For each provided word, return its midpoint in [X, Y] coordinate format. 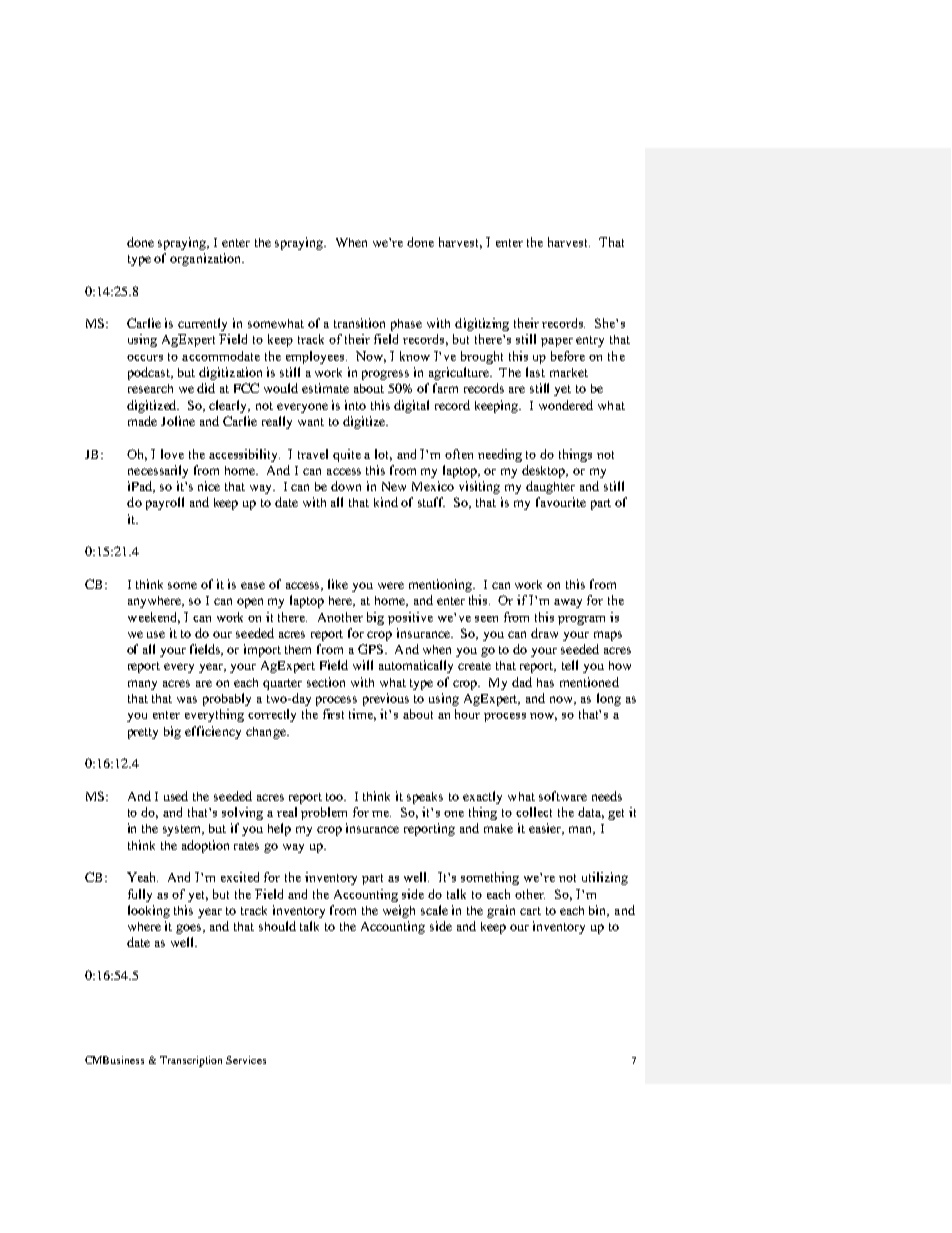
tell [570, 665]
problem [324, 813]
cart [530, 911]
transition [359, 323]
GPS [370, 649]
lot [383, 455]
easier [546, 829]
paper [557, 342]
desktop [545, 471]
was [187, 699]
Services [246, 1060]
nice [209, 486]
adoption [205, 846]
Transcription [191, 1061]
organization [207, 259]
